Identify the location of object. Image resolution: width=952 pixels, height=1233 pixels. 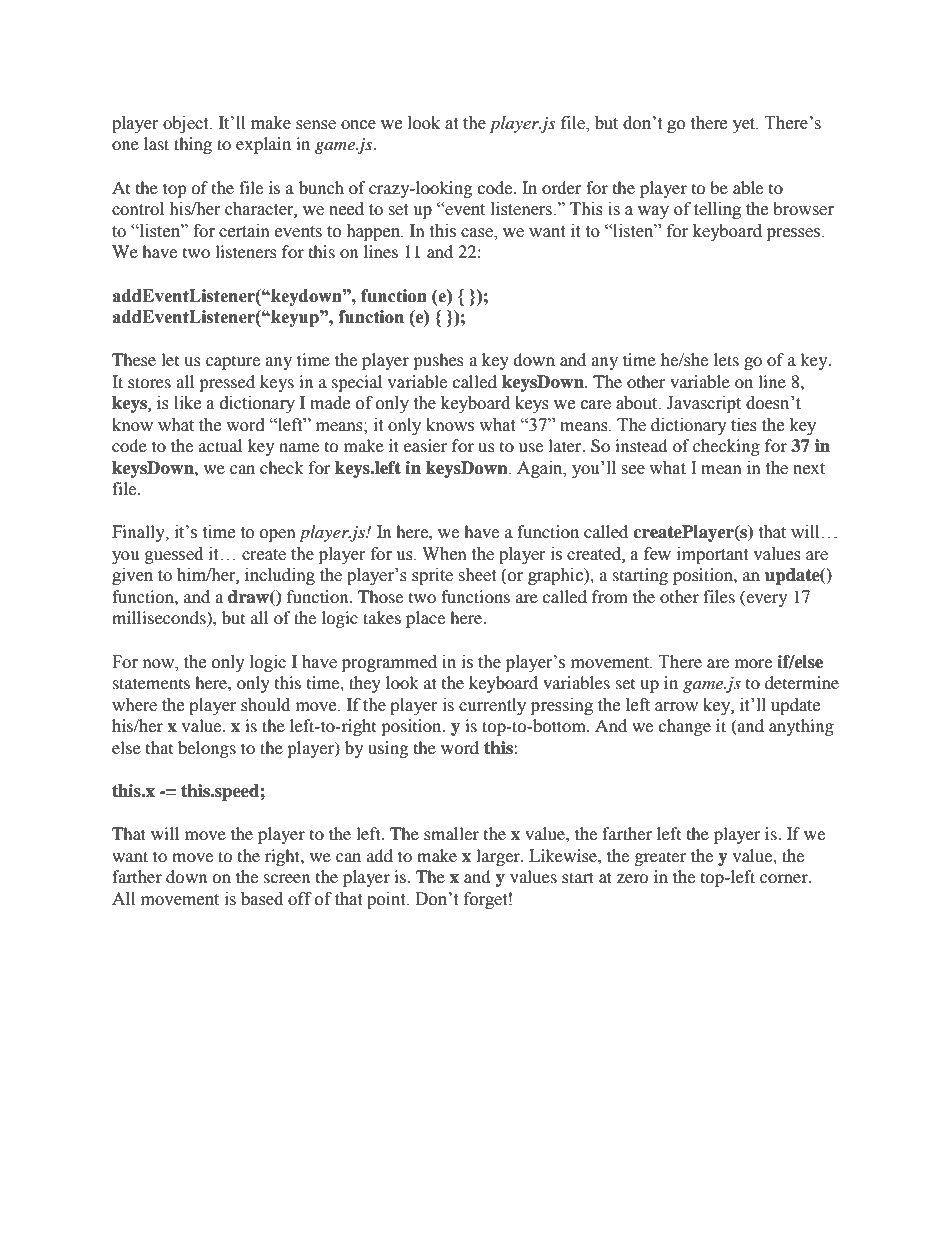
(187, 124).
